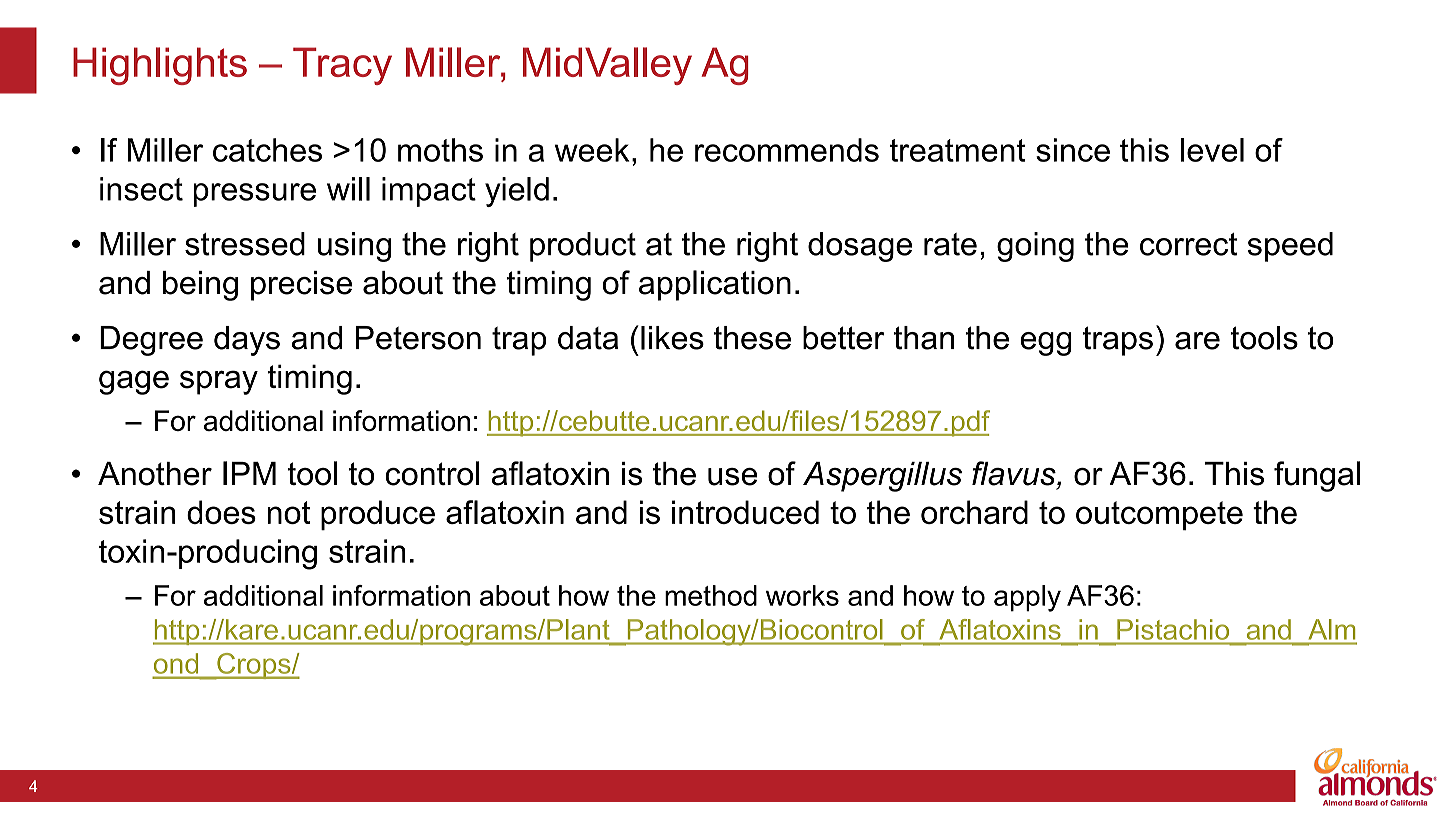 This screenshot has width=1456, height=819. Describe the element at coordinates (378, 515) in the screenshot. I see `produce` at that location.
